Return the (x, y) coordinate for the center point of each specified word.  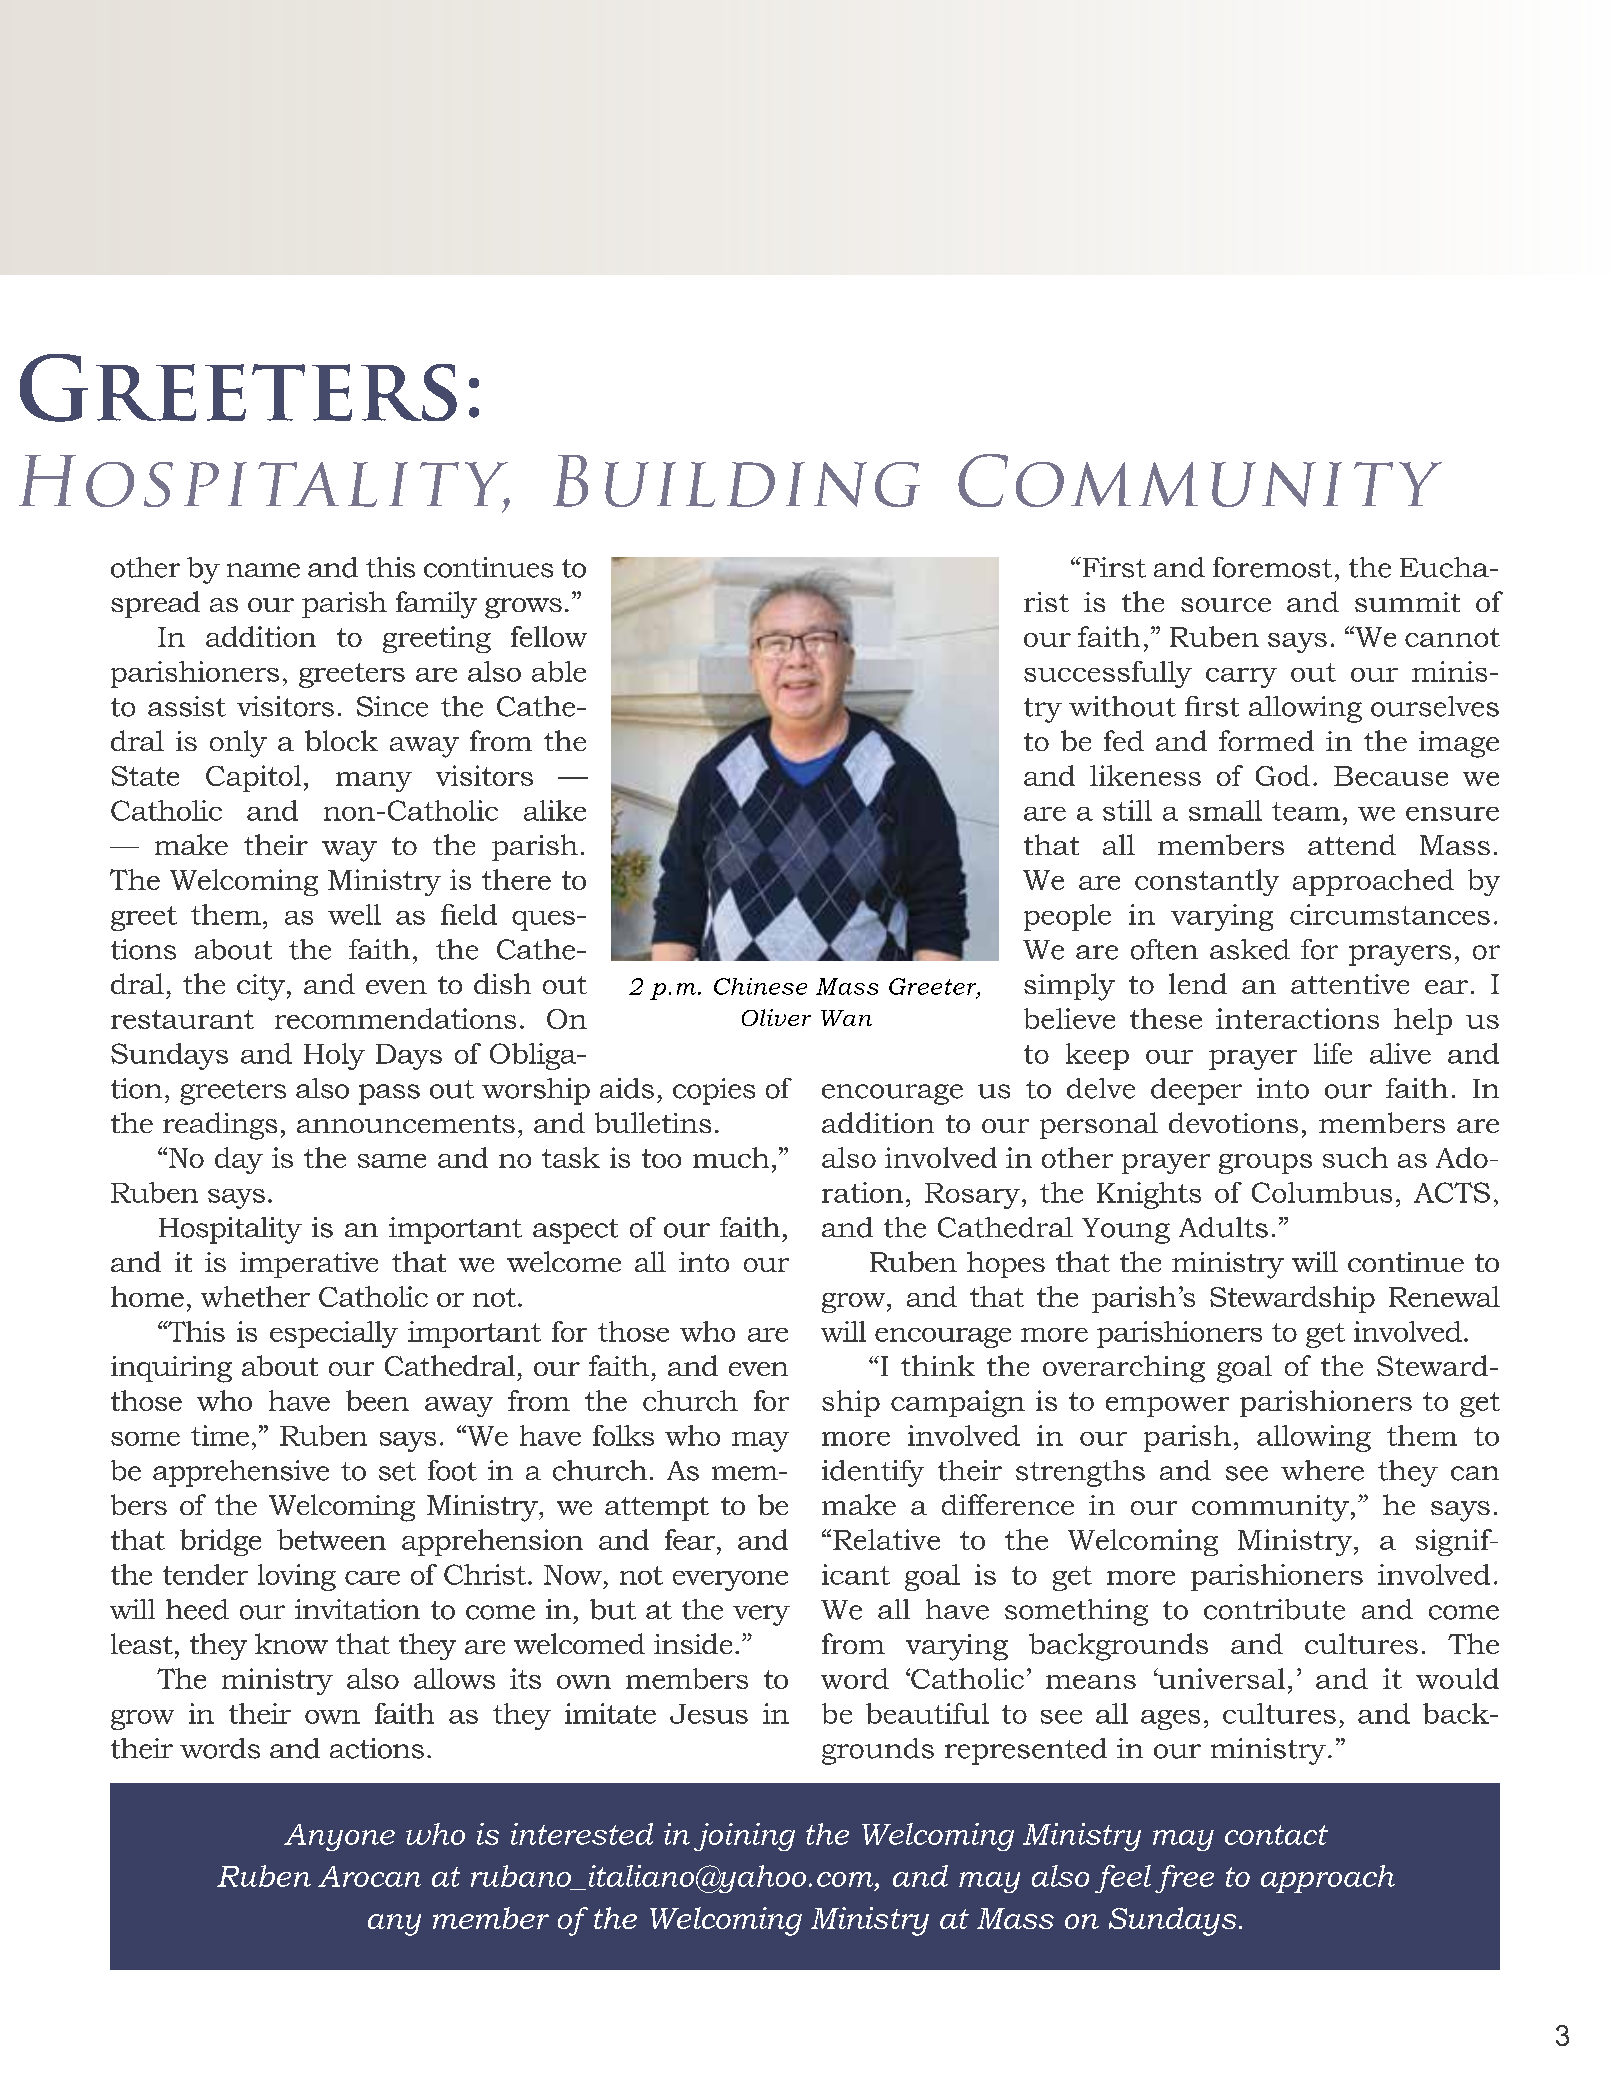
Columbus (1322, 1192)
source (1226, 605)
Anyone (339, 1837)
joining (744, 1837)
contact (1276, 1835)
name (263, 570)
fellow (549, 636)
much (731, 1157)
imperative (309, 1265)
